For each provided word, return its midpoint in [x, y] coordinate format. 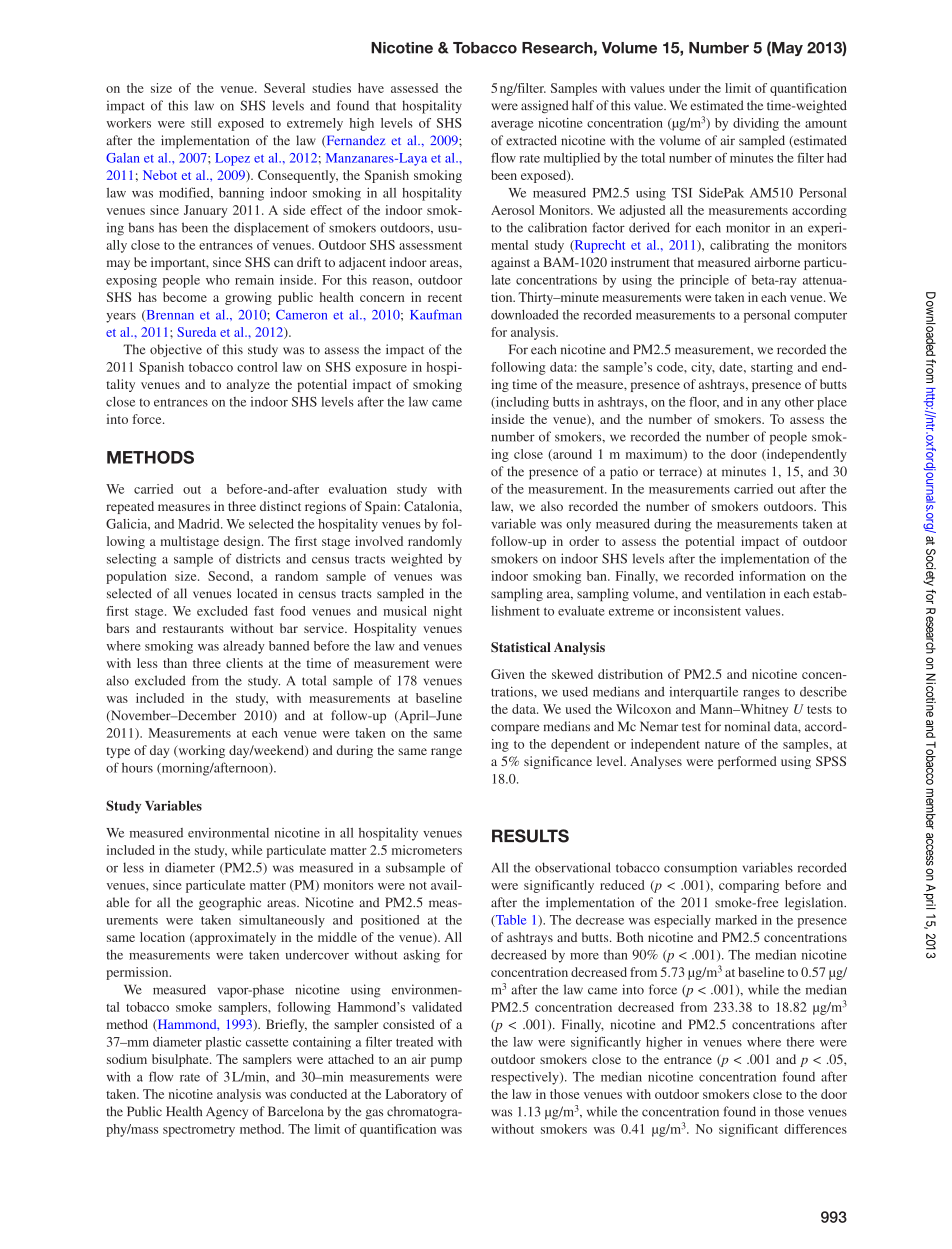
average [512, 126]
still [201, 123]
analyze [248, 385]
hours [137, 768]
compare [515, 729]
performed [747, 762]
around [571, 455]
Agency [227, 1112]
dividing [756, 124]
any [771, 405]
